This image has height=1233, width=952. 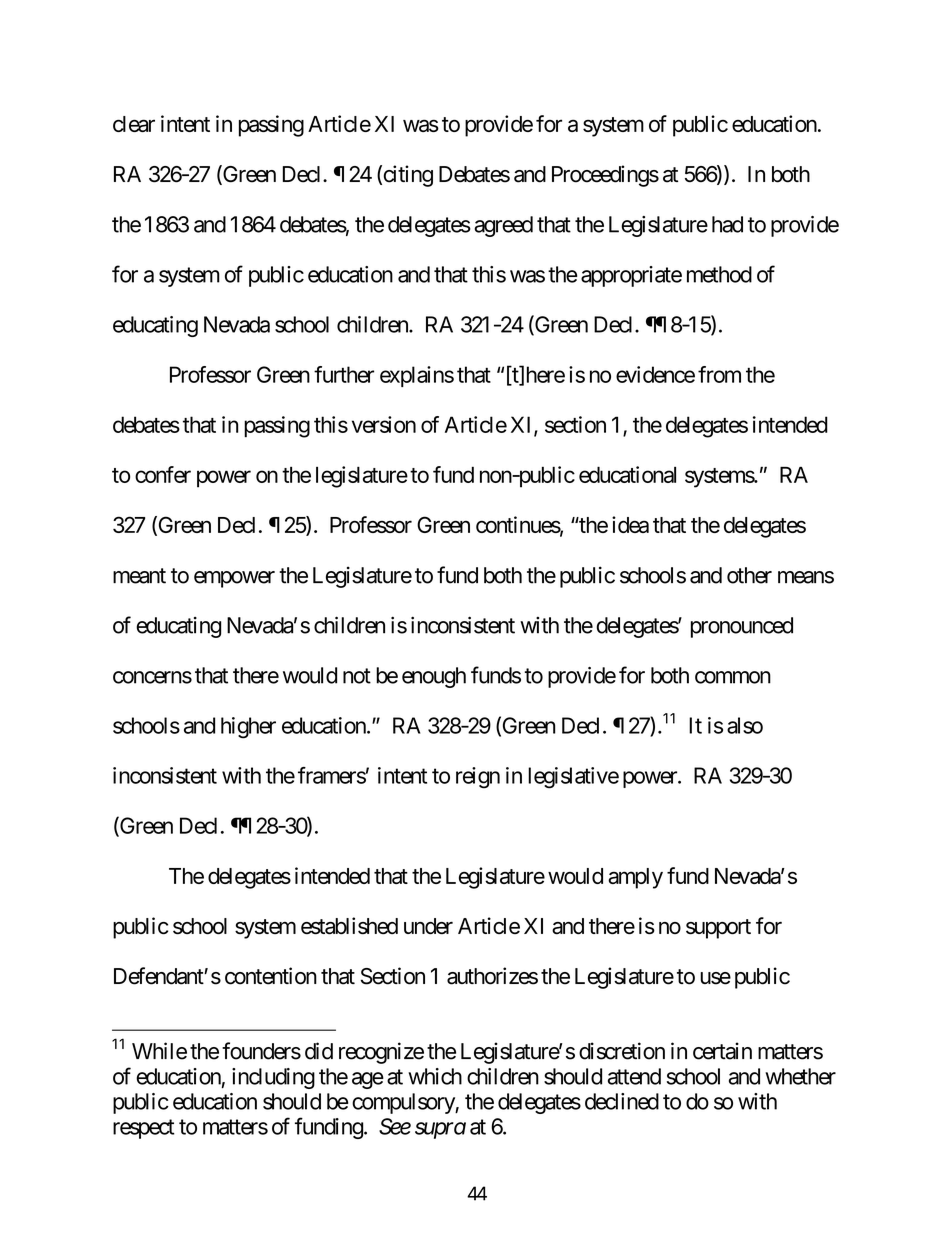 I want to click on respect, so click(x=144, y=1129).
